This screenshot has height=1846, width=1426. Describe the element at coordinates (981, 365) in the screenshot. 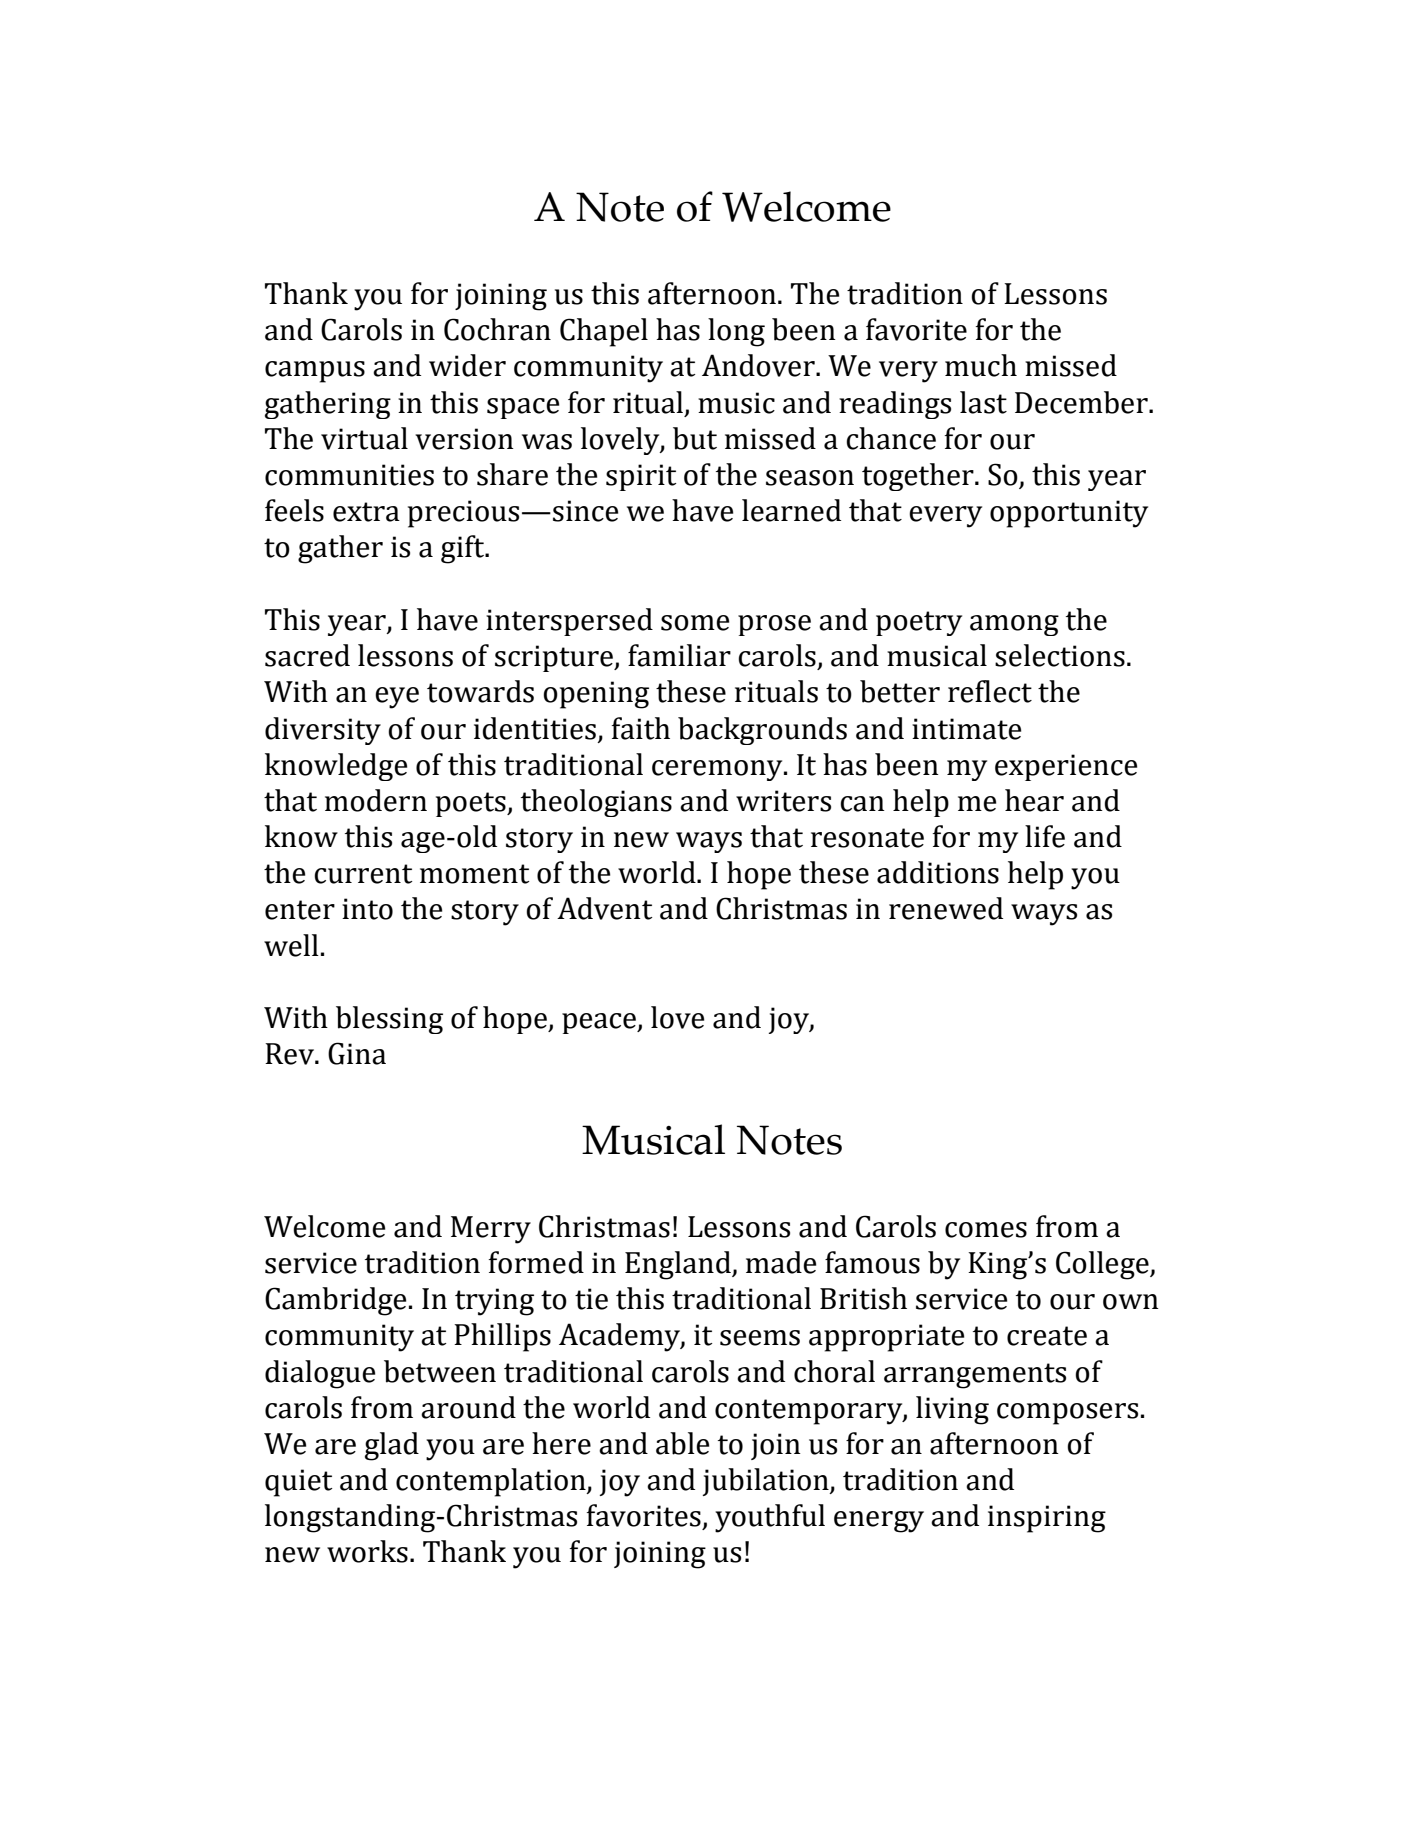

I see `much` at that location.
